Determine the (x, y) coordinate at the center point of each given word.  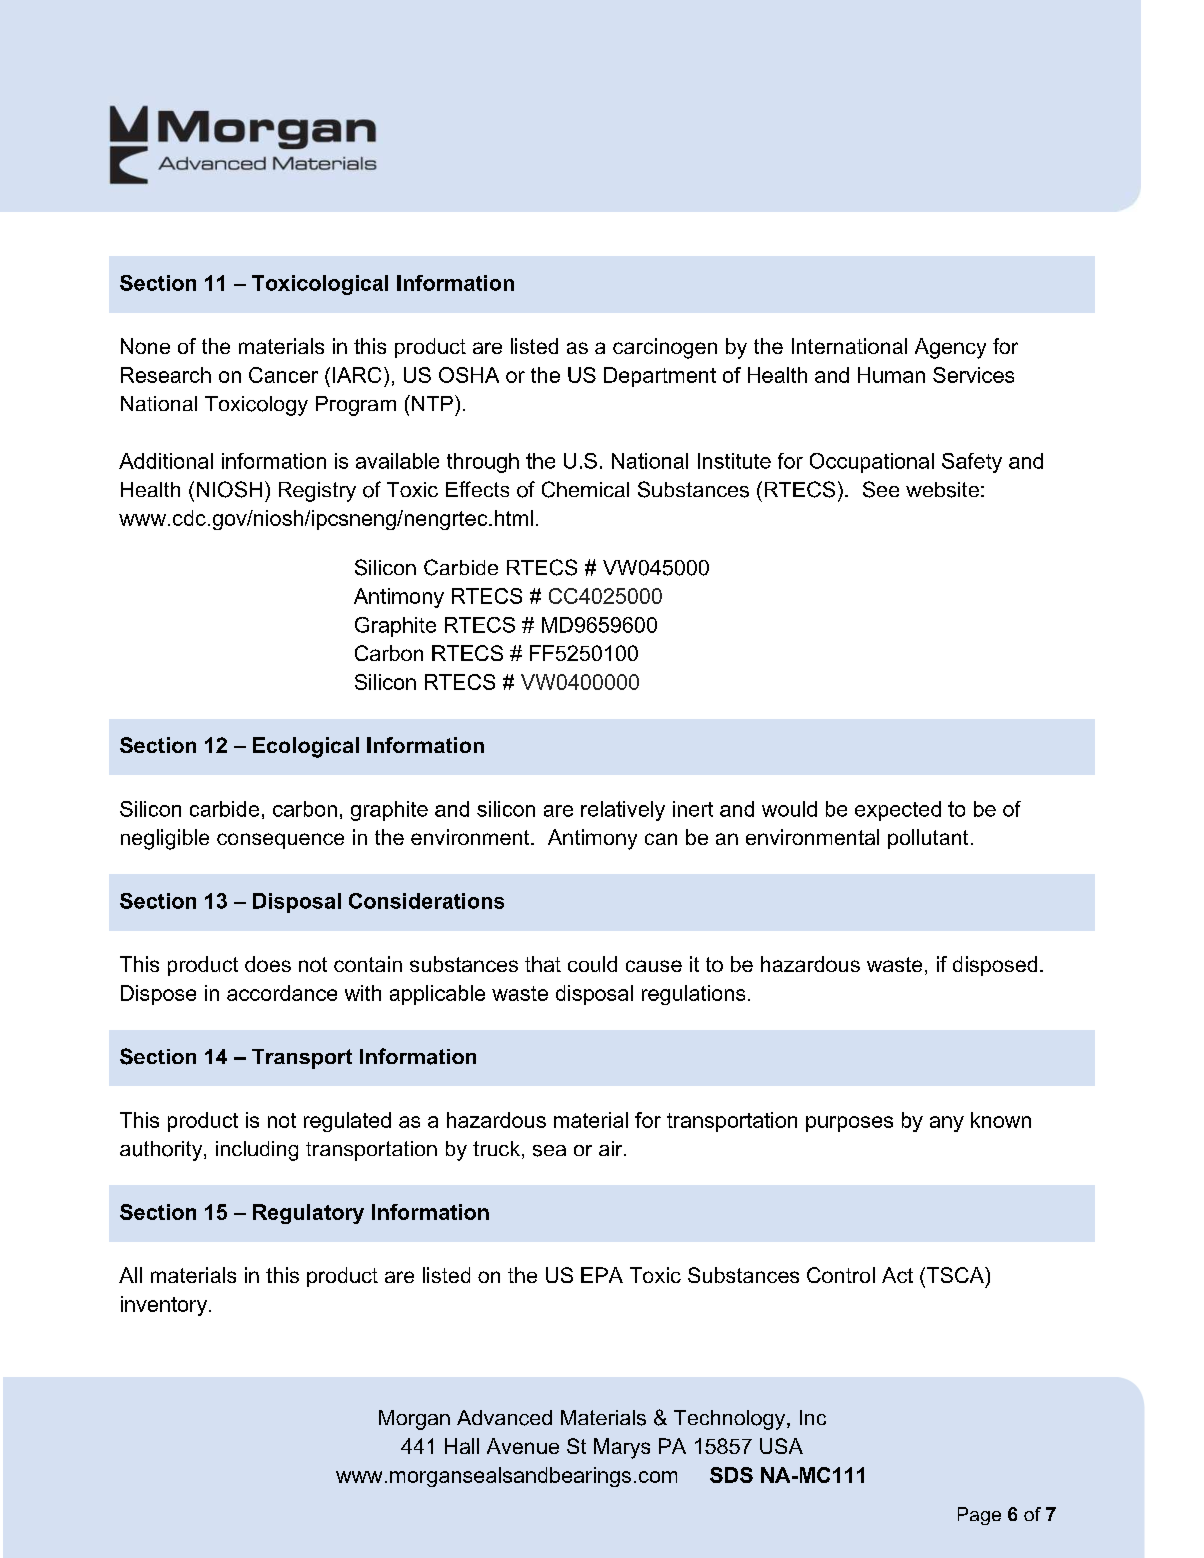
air (612, 1148)
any (947, 1124)
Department (660, 377)
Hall (462, 1446)
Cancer (283, 375)
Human (891, 375)
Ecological (306, 747)
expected (898, 811)
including (257, 1151)
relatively (623, 811)
